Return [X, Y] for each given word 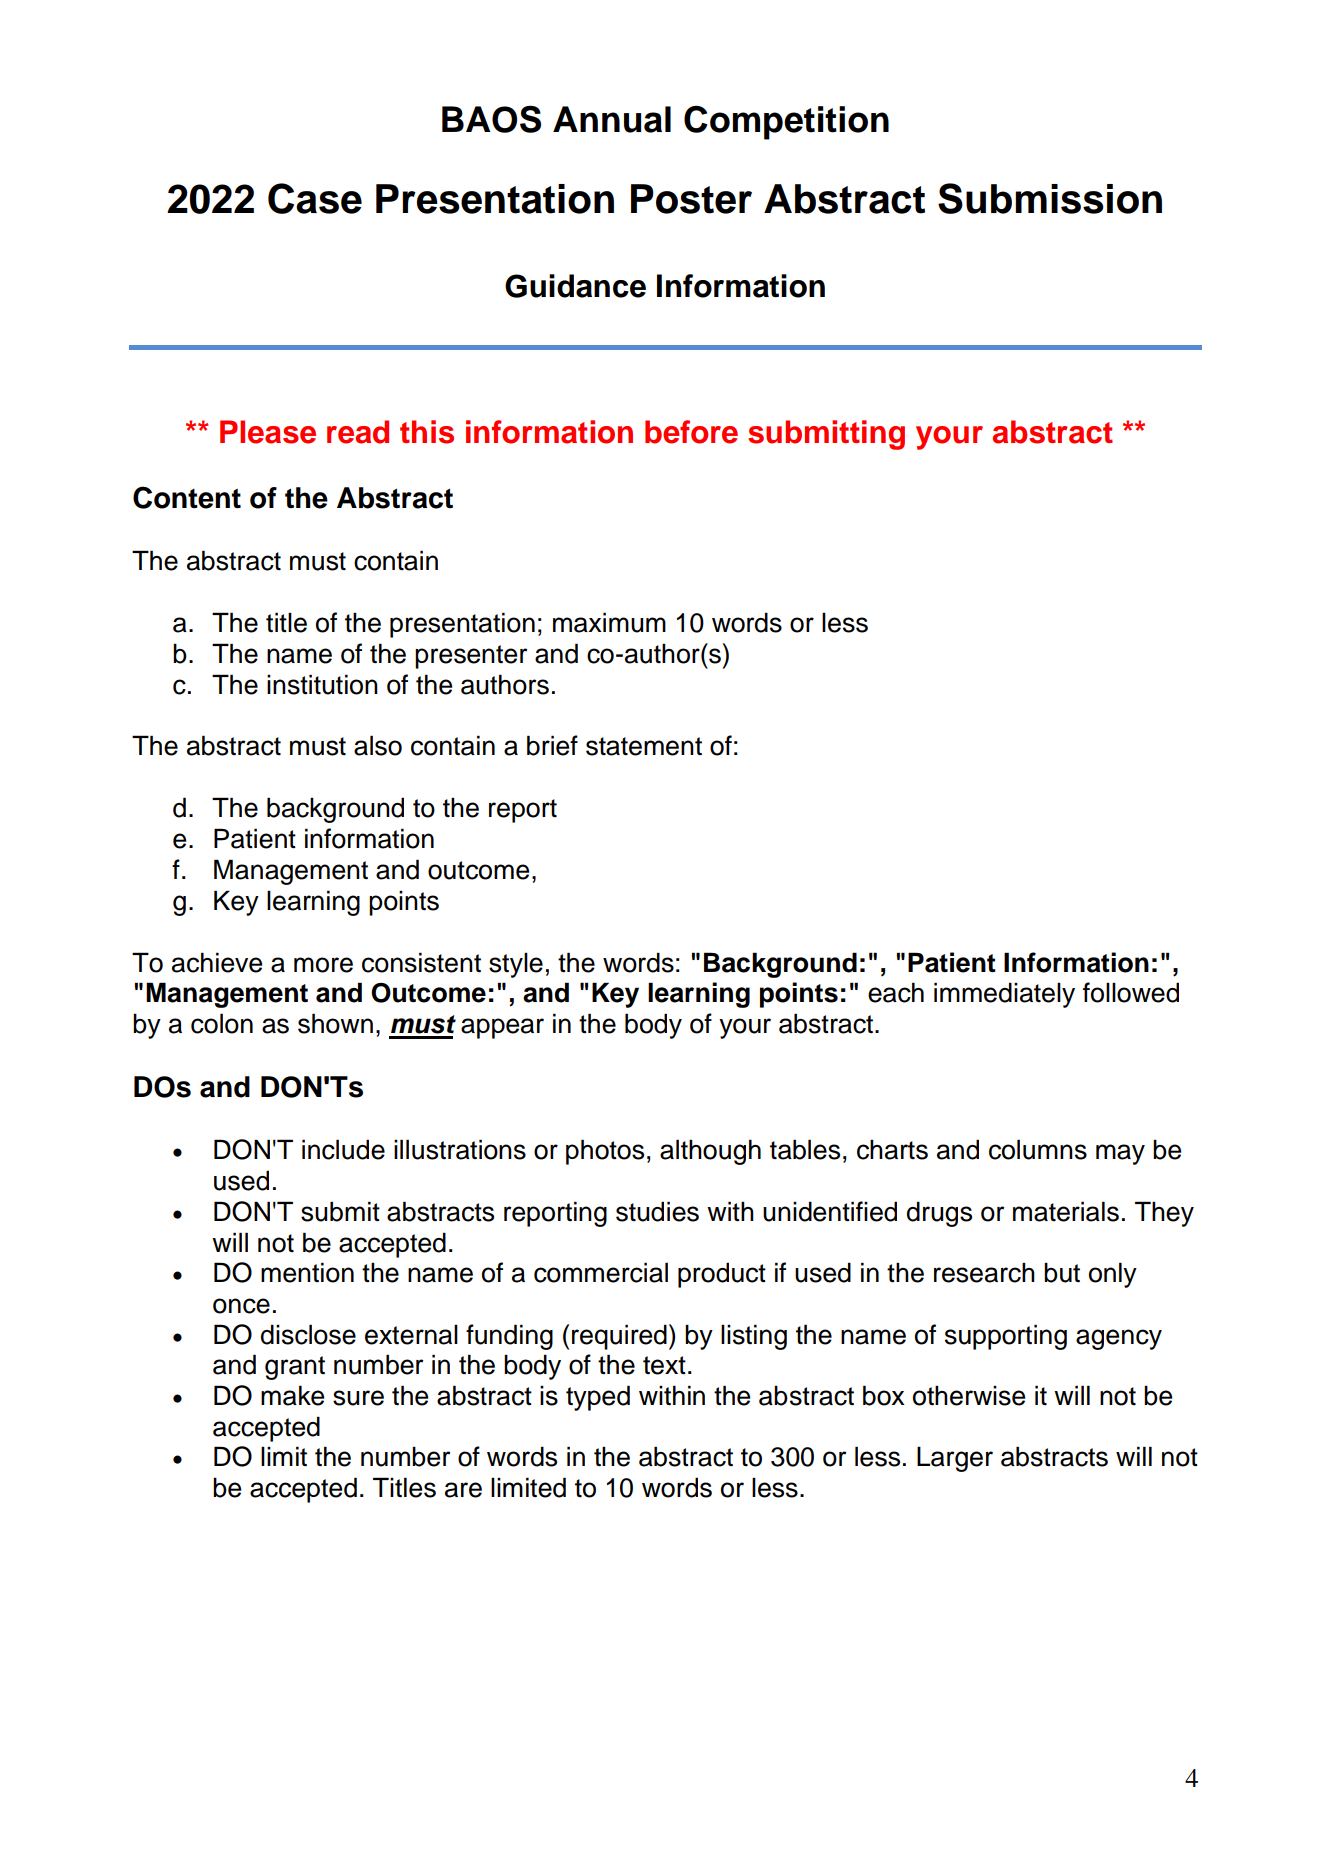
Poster [691, 199]
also [378, 745]
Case [315, 198]
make [292, 1395]
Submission [1050, 198]
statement [644, 746]
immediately [1004, 995]
